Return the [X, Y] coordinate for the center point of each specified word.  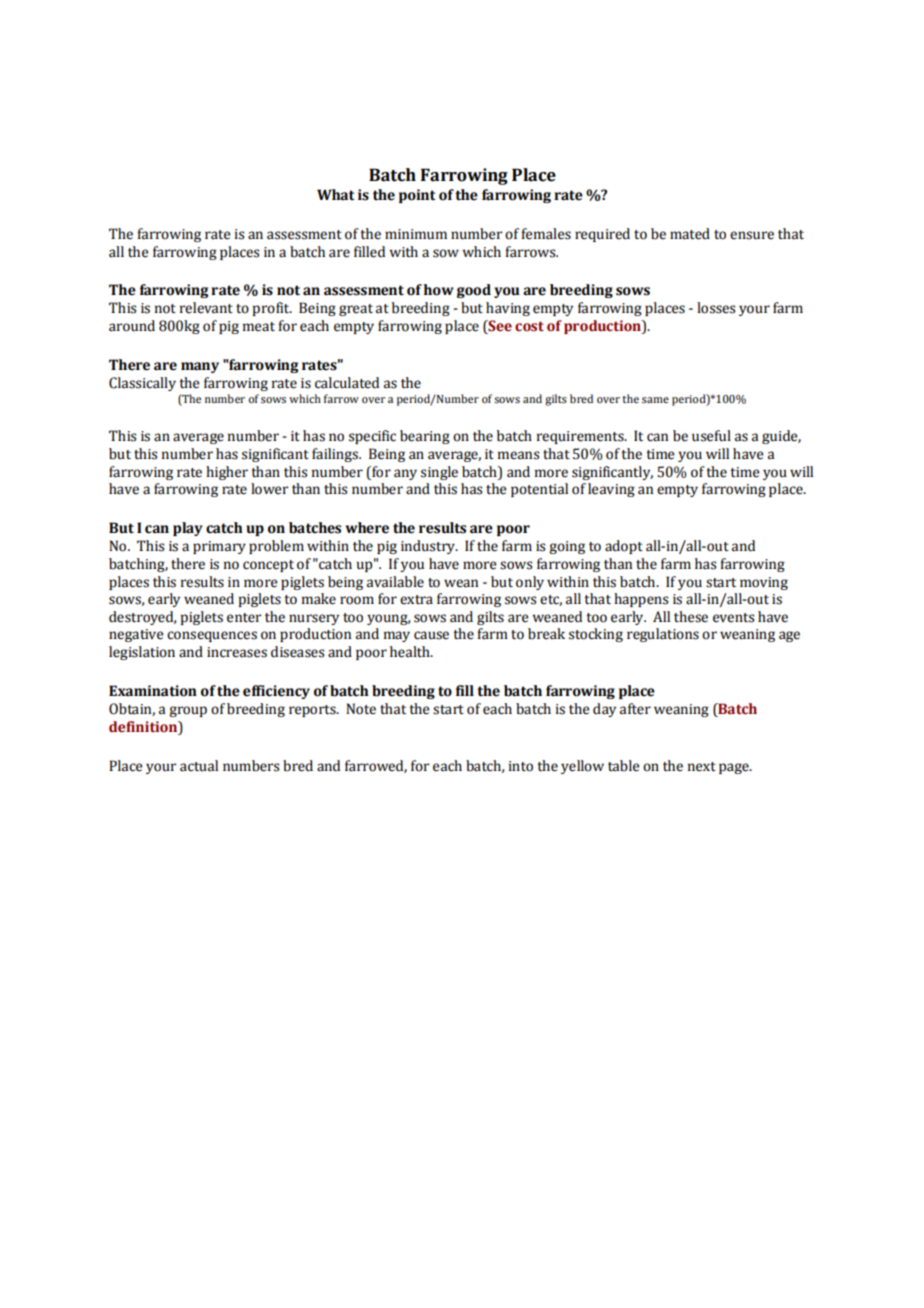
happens [641, 600]
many [200, 367]
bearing [425, 437]
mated [690, 234]
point [417, 196]
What [335, 195]
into [521, 766]
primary [219, 547]
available [395, 582]
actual [199, 766]
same [655, 400]
